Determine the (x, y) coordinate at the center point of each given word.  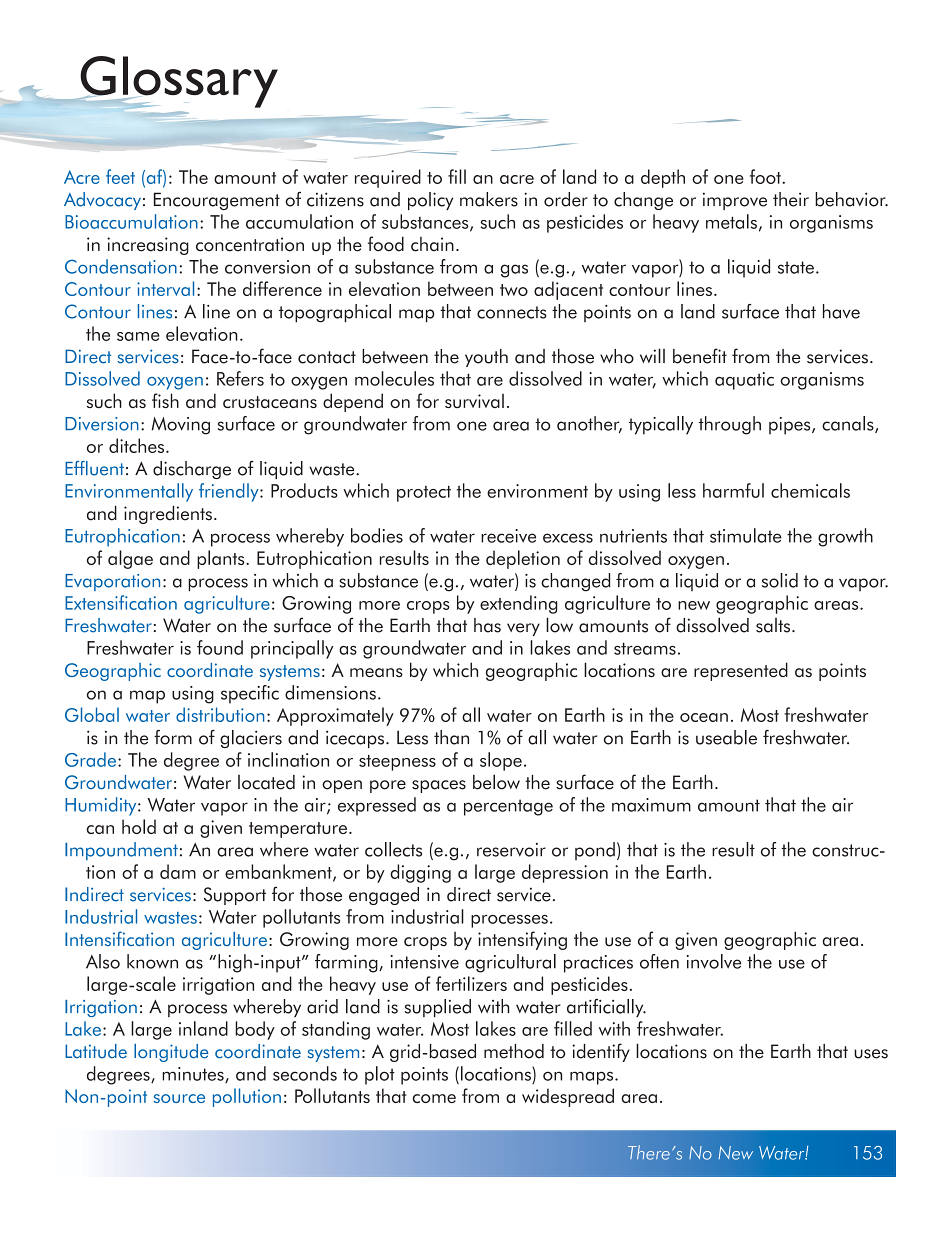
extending (518, 604)
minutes (194, 1075)
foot (766, 176)
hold (139, 826)
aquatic (744, 381)
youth (486, 358)
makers (489, 199)
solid (780, 580)
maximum (651, 805)
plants (222, 559)
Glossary (178, 82)
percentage (508, 807)
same (138, 336)
